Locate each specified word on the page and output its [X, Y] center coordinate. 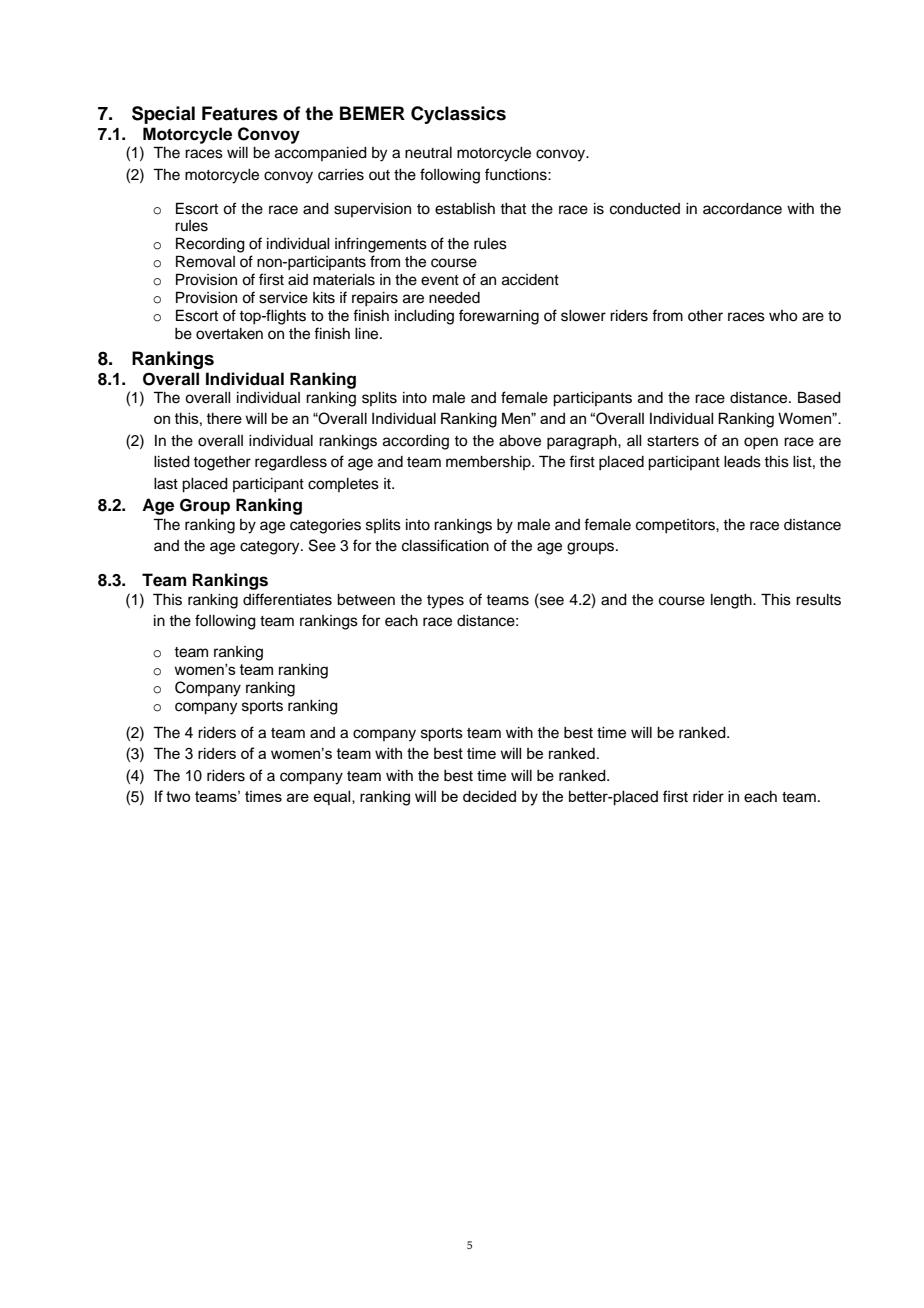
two [178, 796]
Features [240, 113]
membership [489, 463]
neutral [428, 153]
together [222, 463]
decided [489, 796]
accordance [742, 209]
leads [742, 462]
